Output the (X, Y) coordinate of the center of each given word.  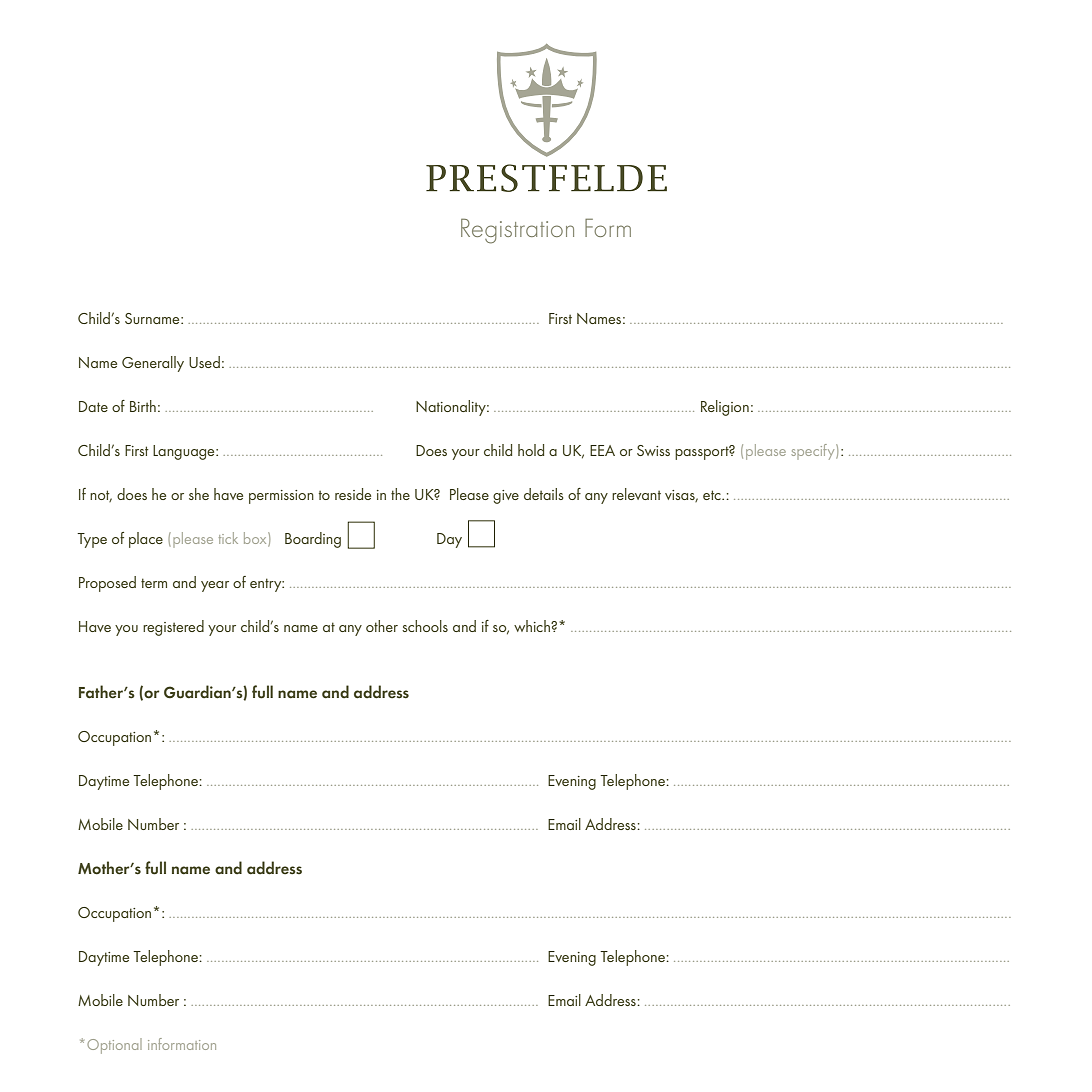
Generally (153, 364)
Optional (114, 1046)
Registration (517, 231)
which (533, 626)
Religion (725, 408)
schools (425, 626)
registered (173, 628)
